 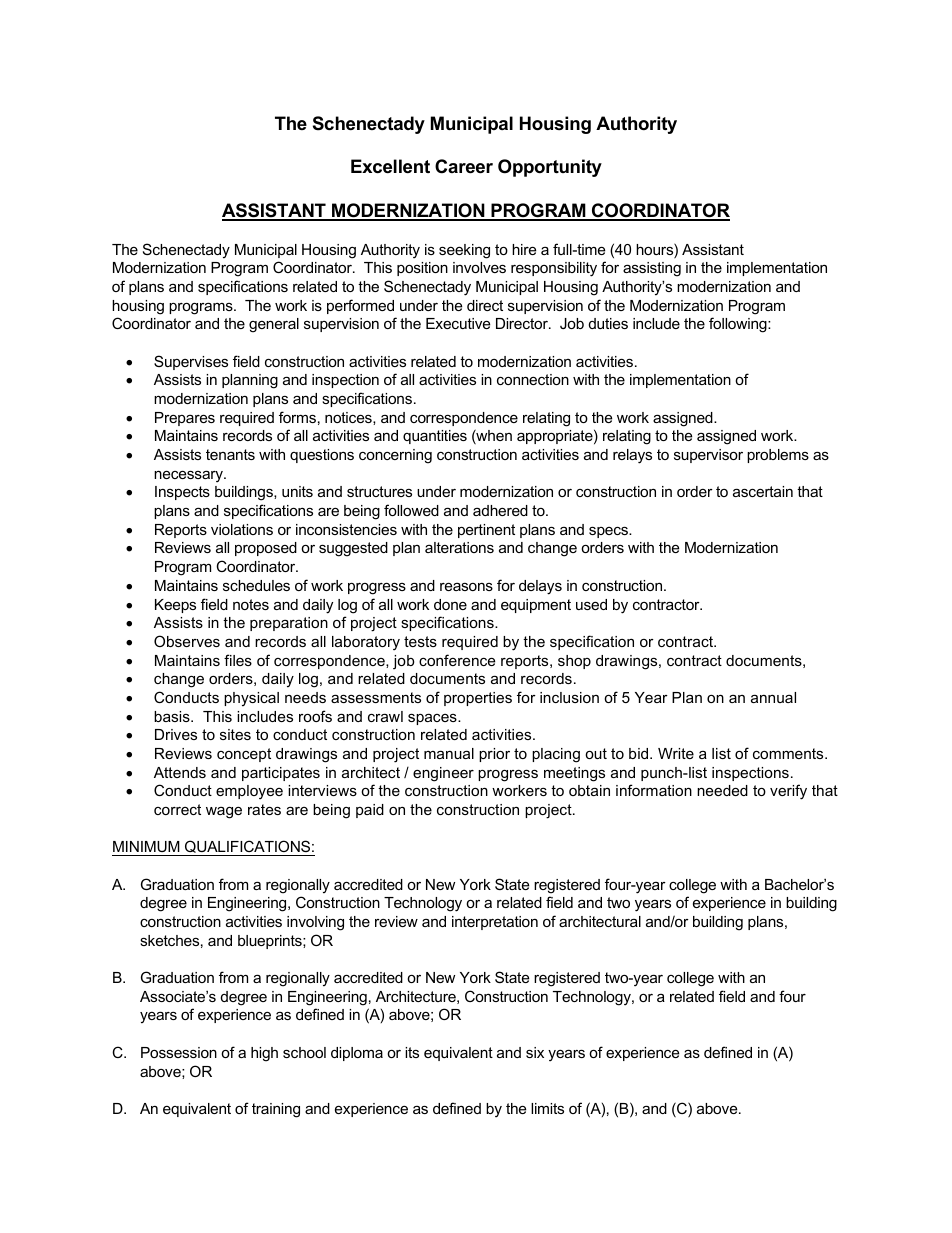 I want to click on assisting, so click(x=652, y=269).
